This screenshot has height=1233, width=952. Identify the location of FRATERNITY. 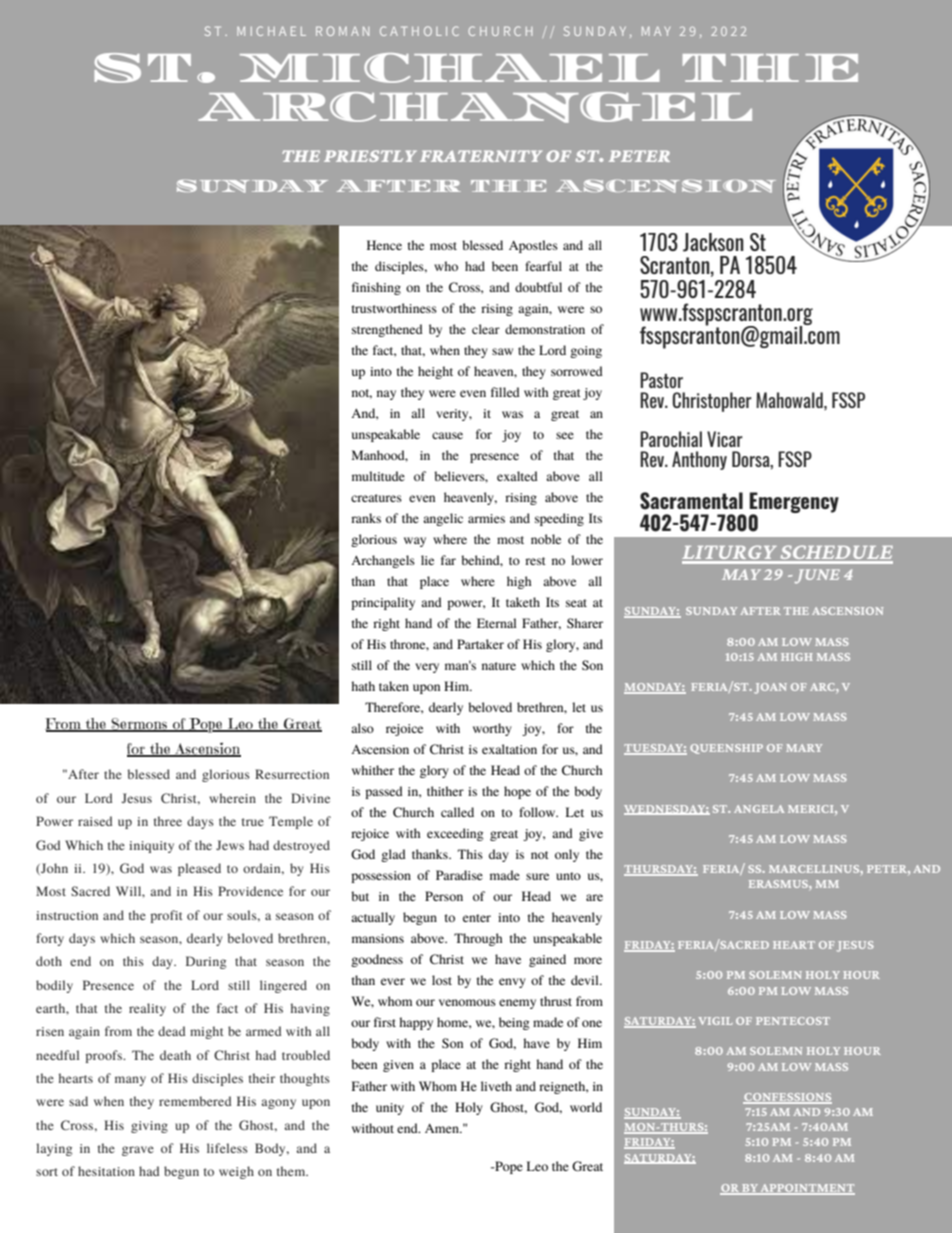
(481, 156).
